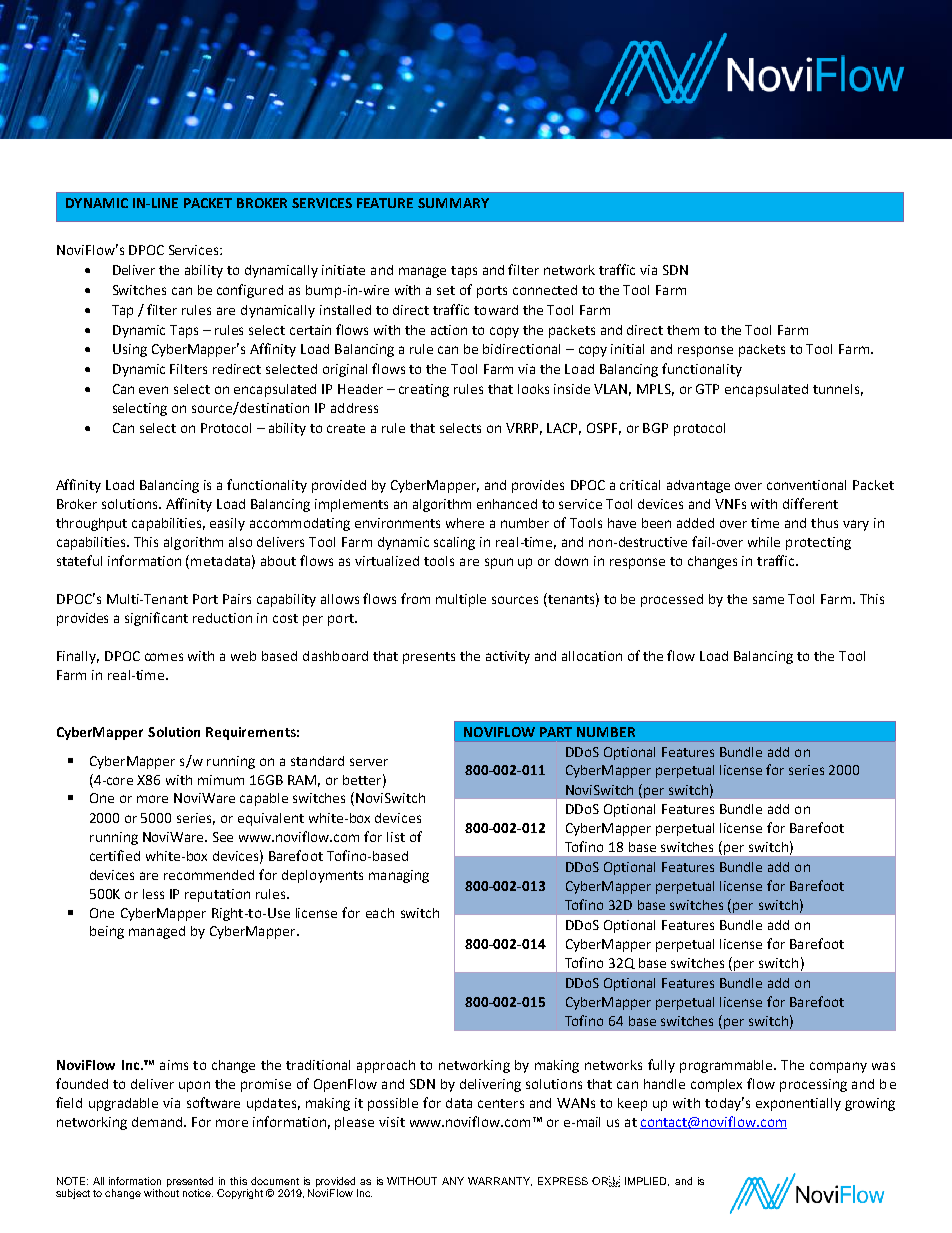 This page has width=952, height=1233. I want to click on SUMMARY, so click(453, 203).
